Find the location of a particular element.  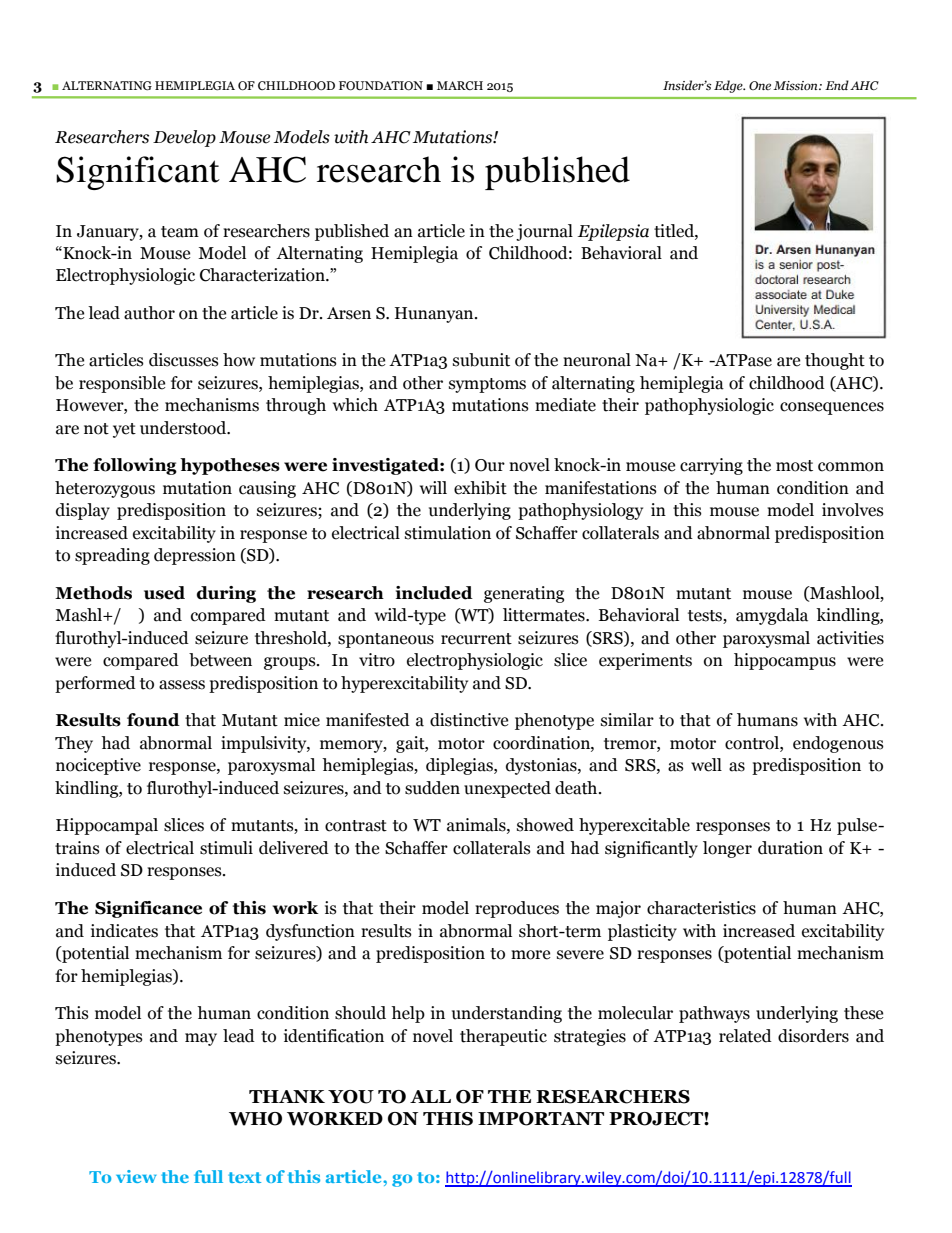

view is located at coordinates (136, 1176).
